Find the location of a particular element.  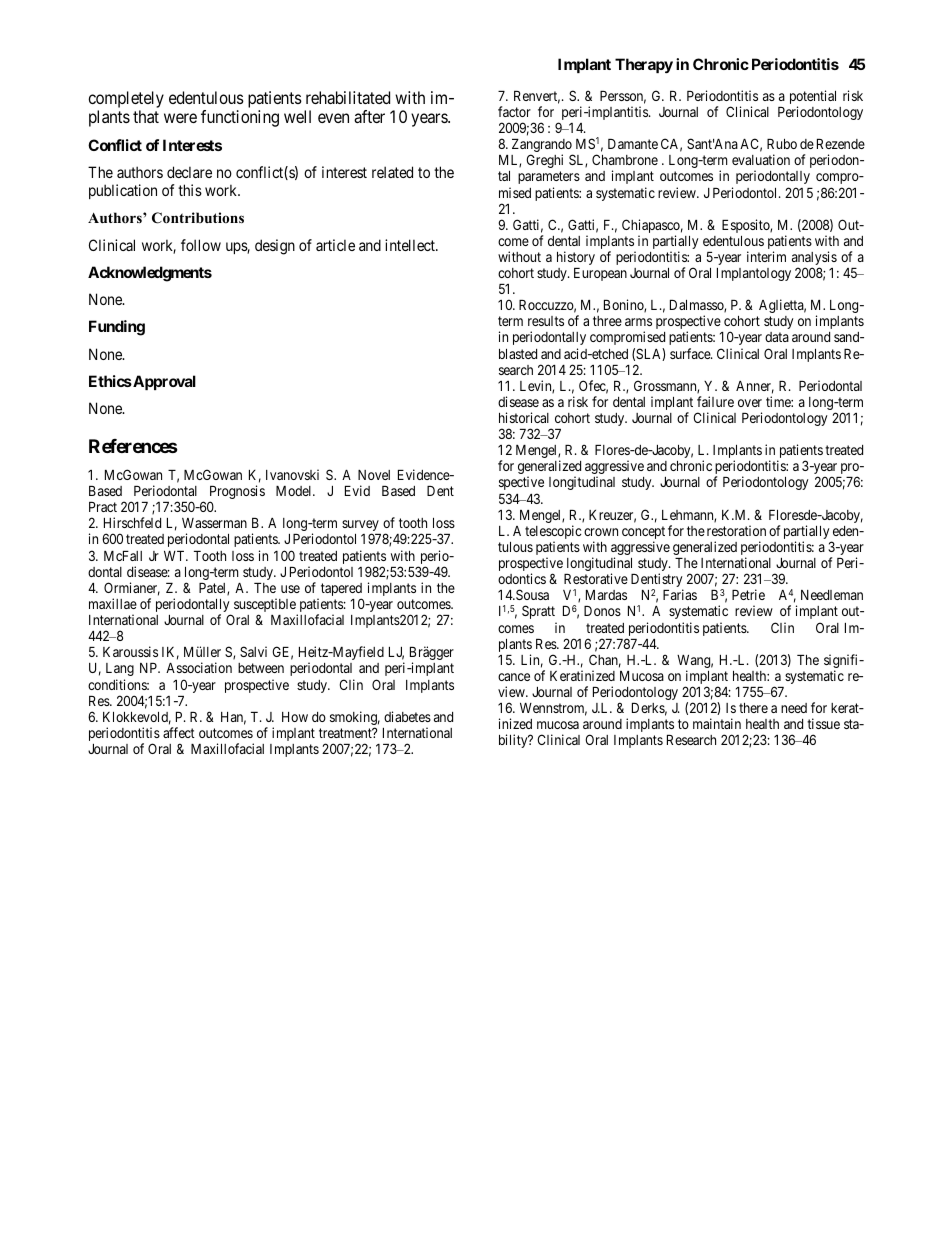

potential is located at coordinates (813, 98).
